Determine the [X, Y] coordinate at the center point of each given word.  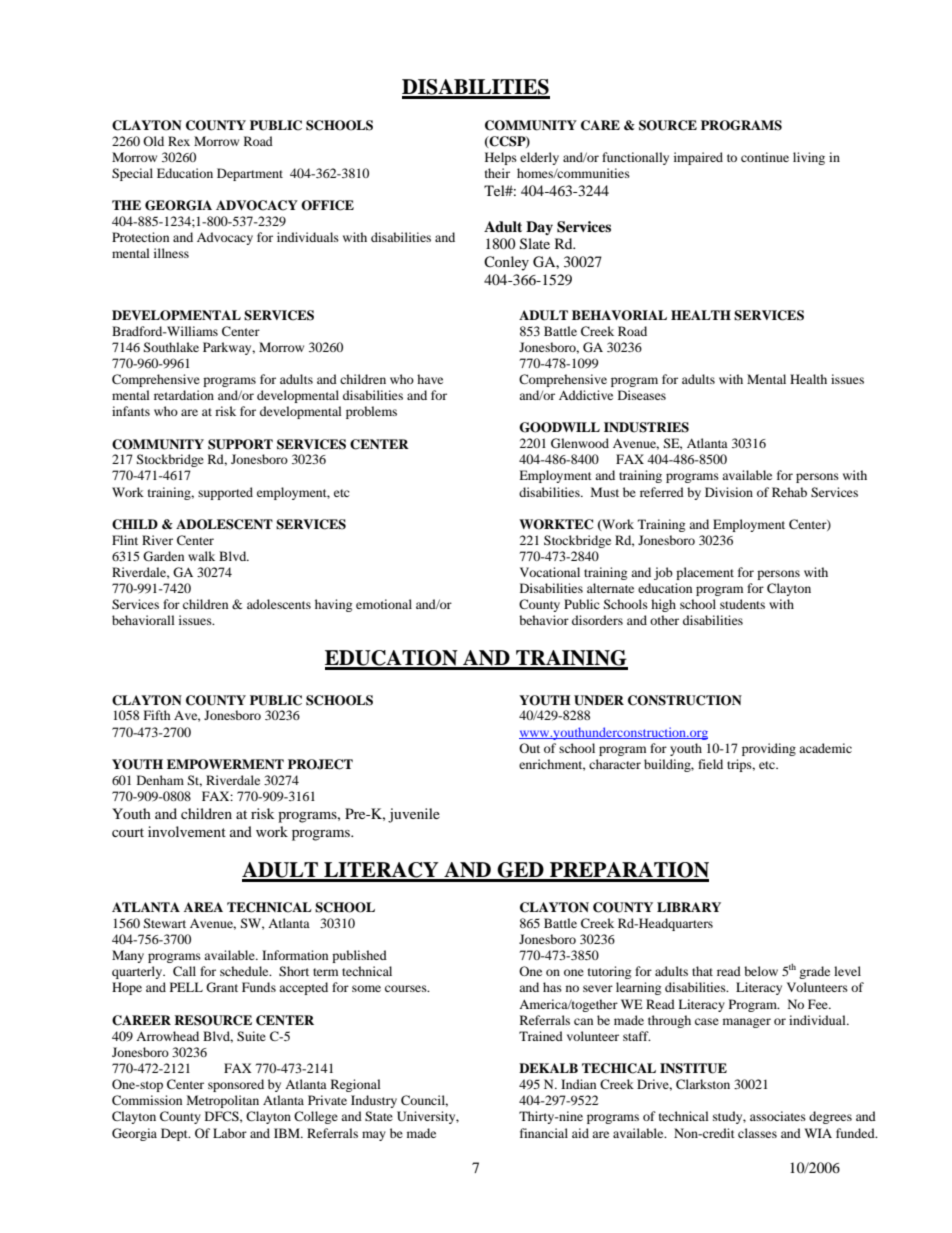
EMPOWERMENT [225, 764]
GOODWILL [559, 427]
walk [201, 556]
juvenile [414, 815]
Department [250, 174]
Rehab [789, 492]
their [497, 173]
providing [769, 749]
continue [765, 157]
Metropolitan [223, 1101]
